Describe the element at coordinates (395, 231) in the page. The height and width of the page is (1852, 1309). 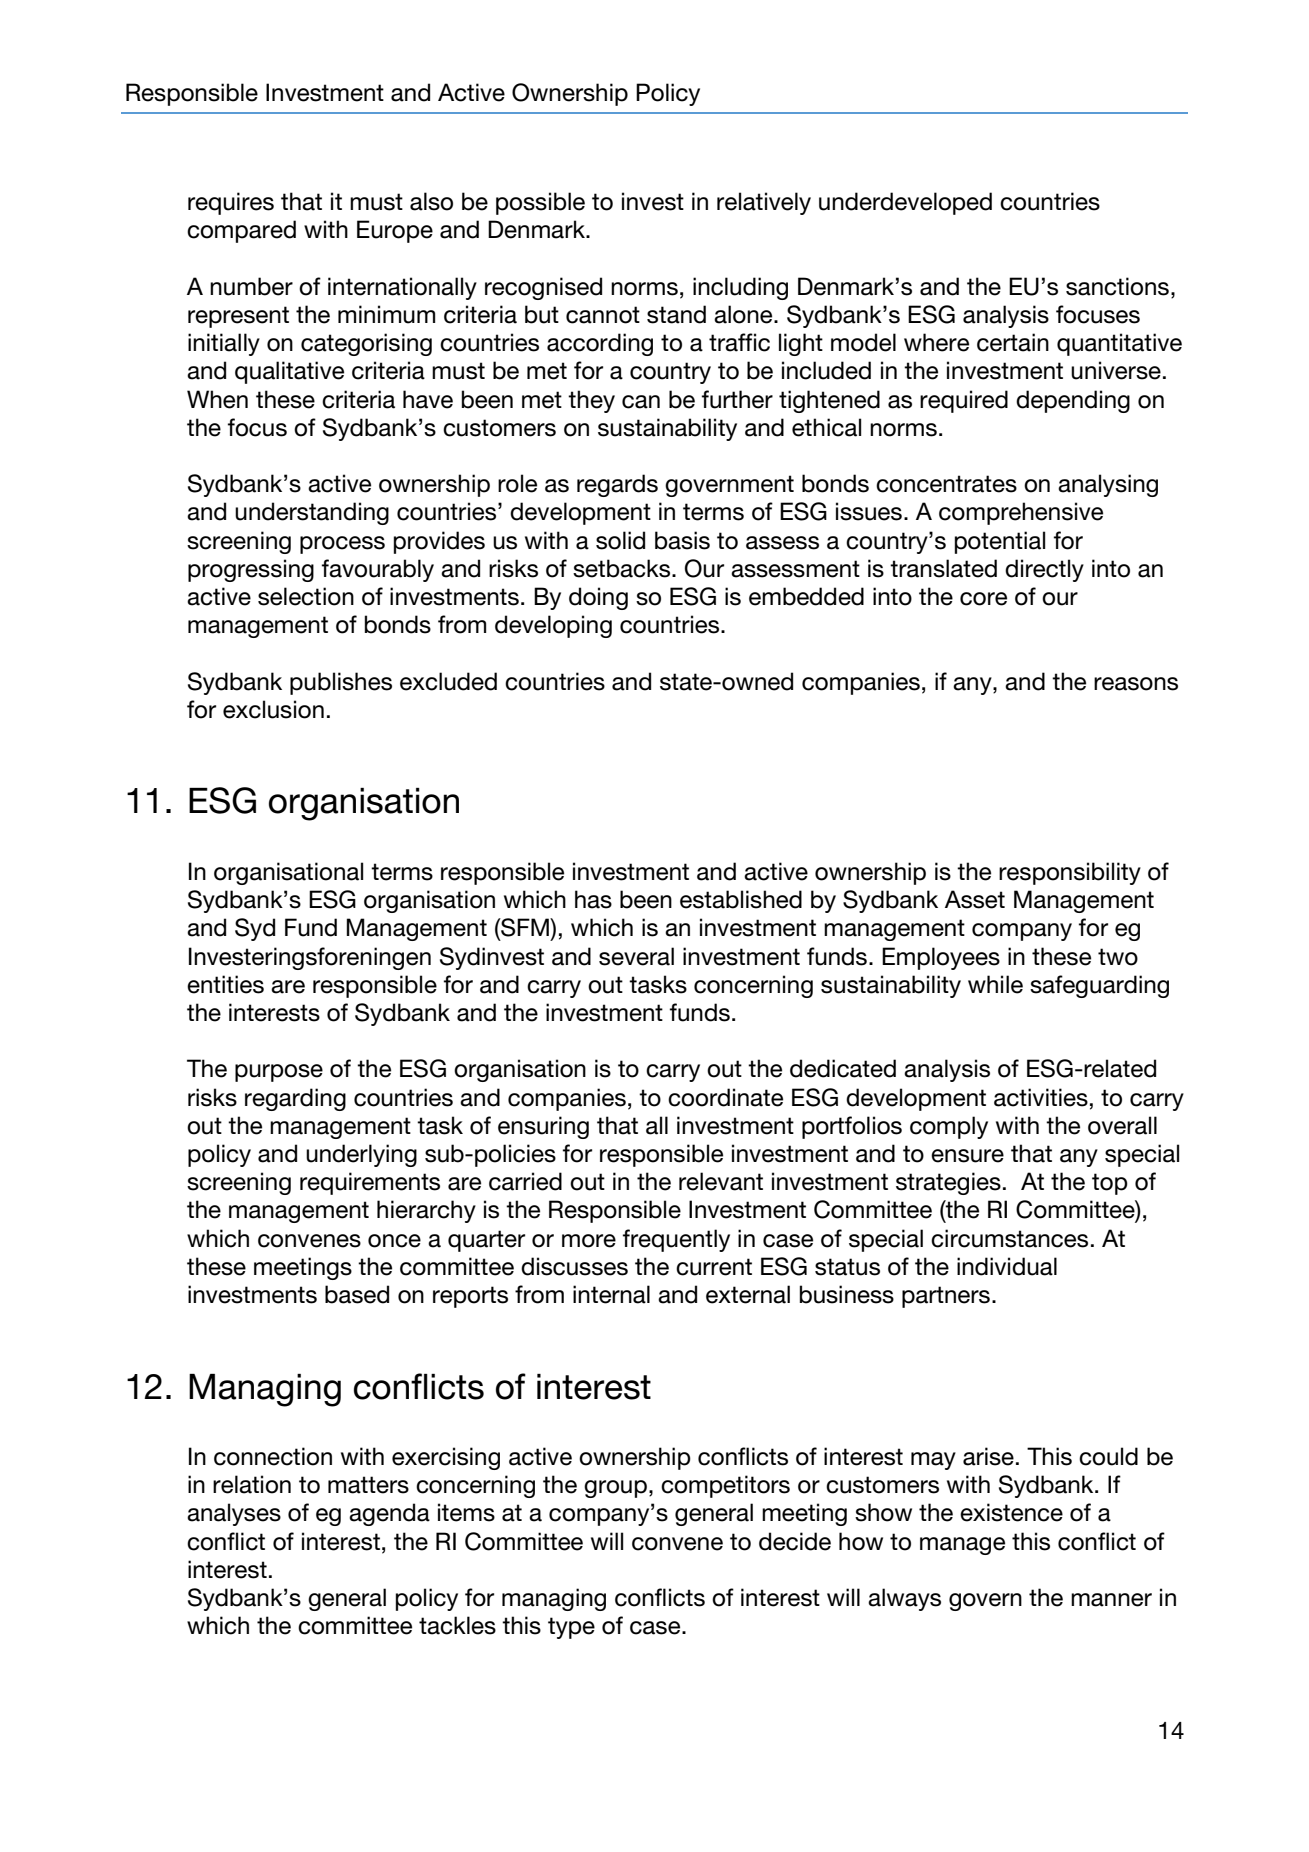
I see `Europe` at that location.
